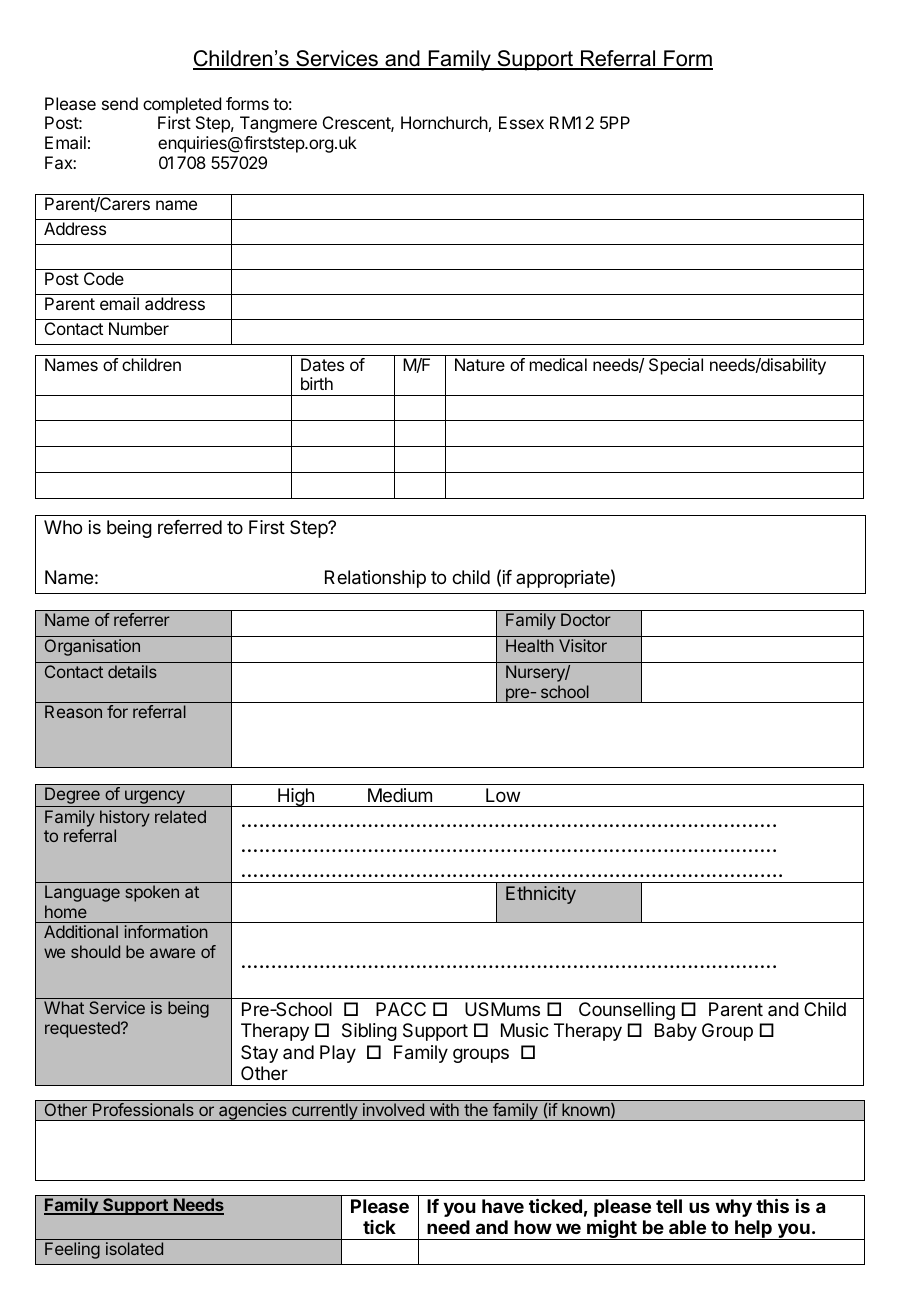  I want to click on send, so click(120, 103).
